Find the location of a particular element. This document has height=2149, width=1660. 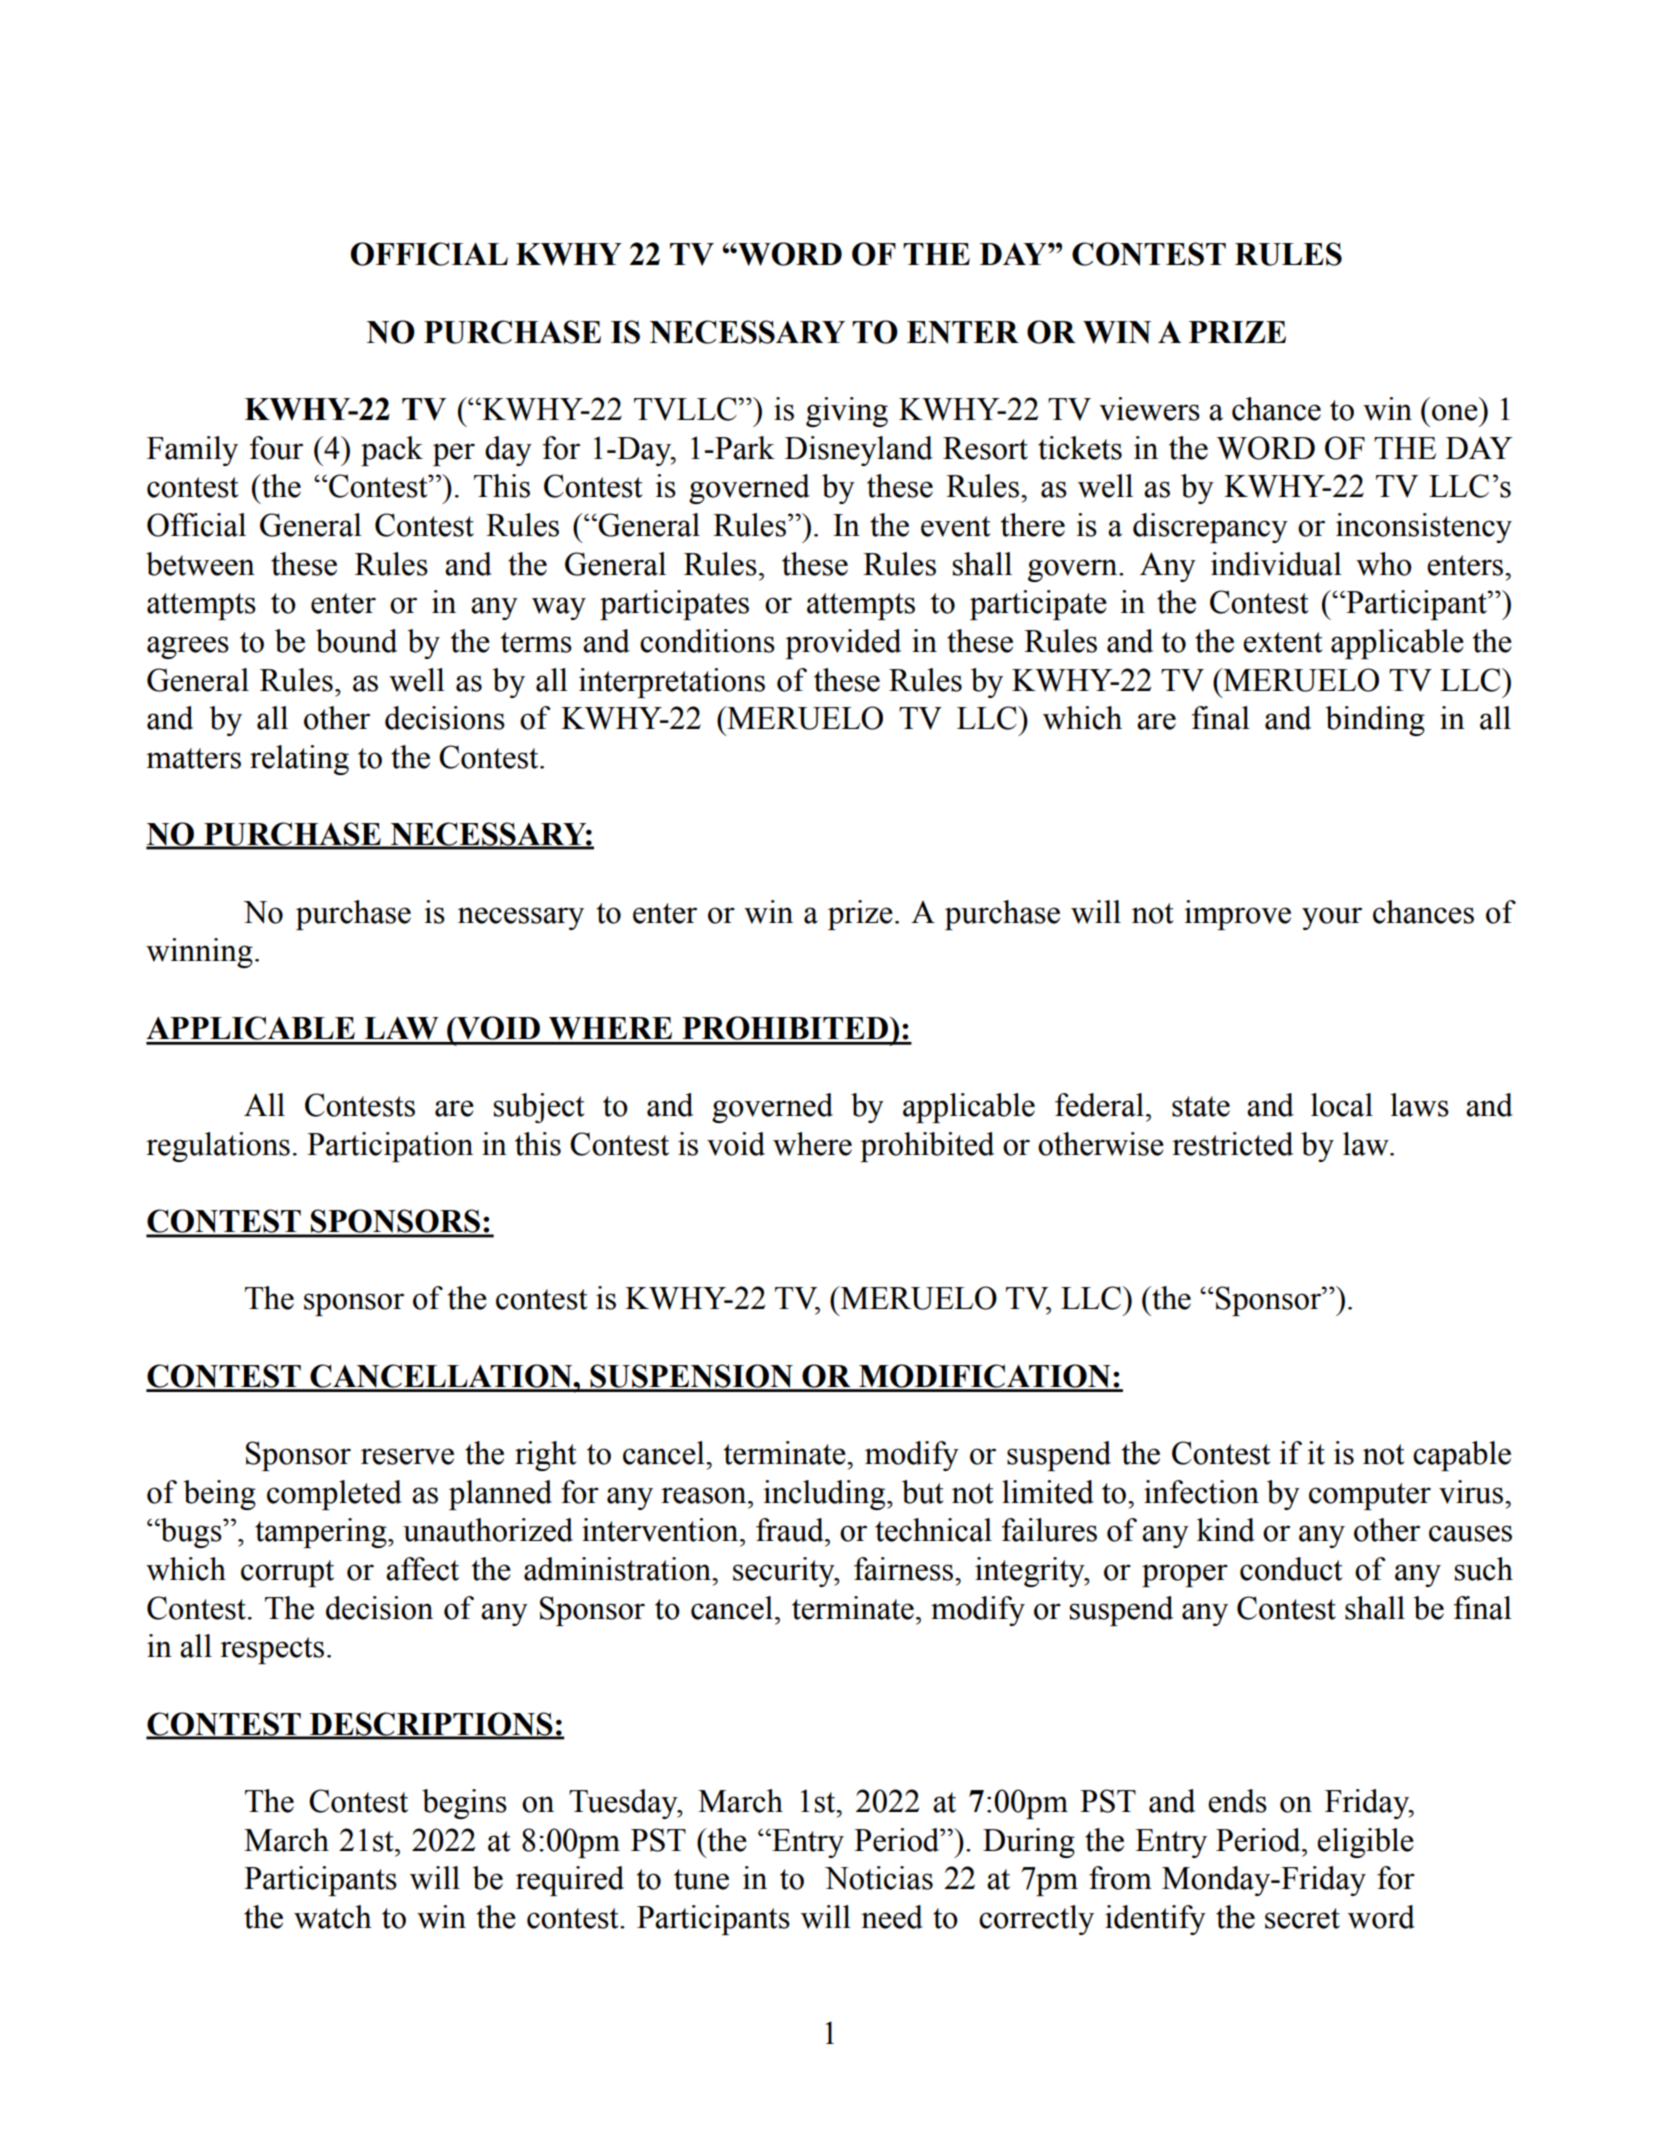

pack is located at coordinates (392, 451).
